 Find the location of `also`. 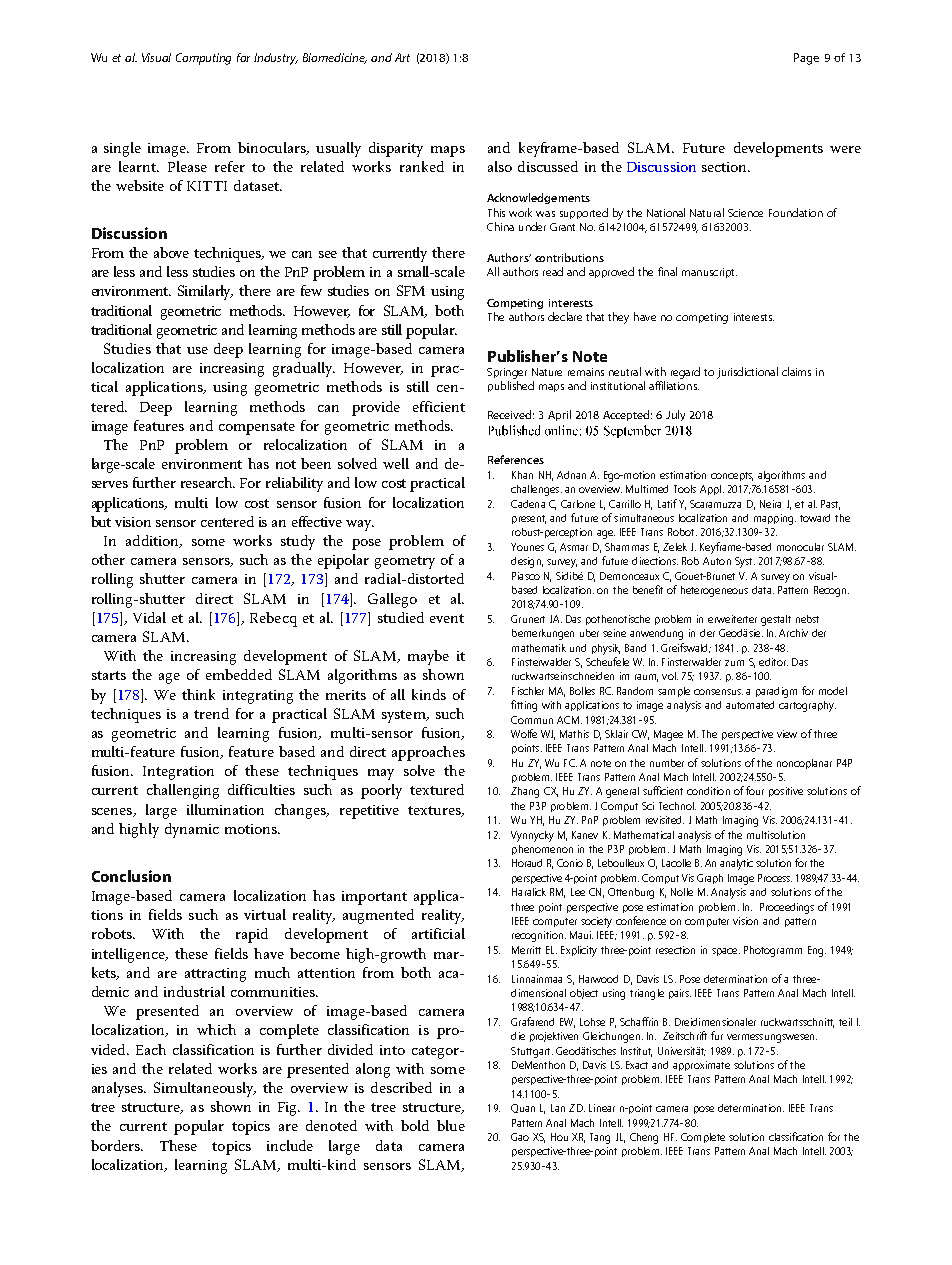

also is located at coordinates (500, 166).
